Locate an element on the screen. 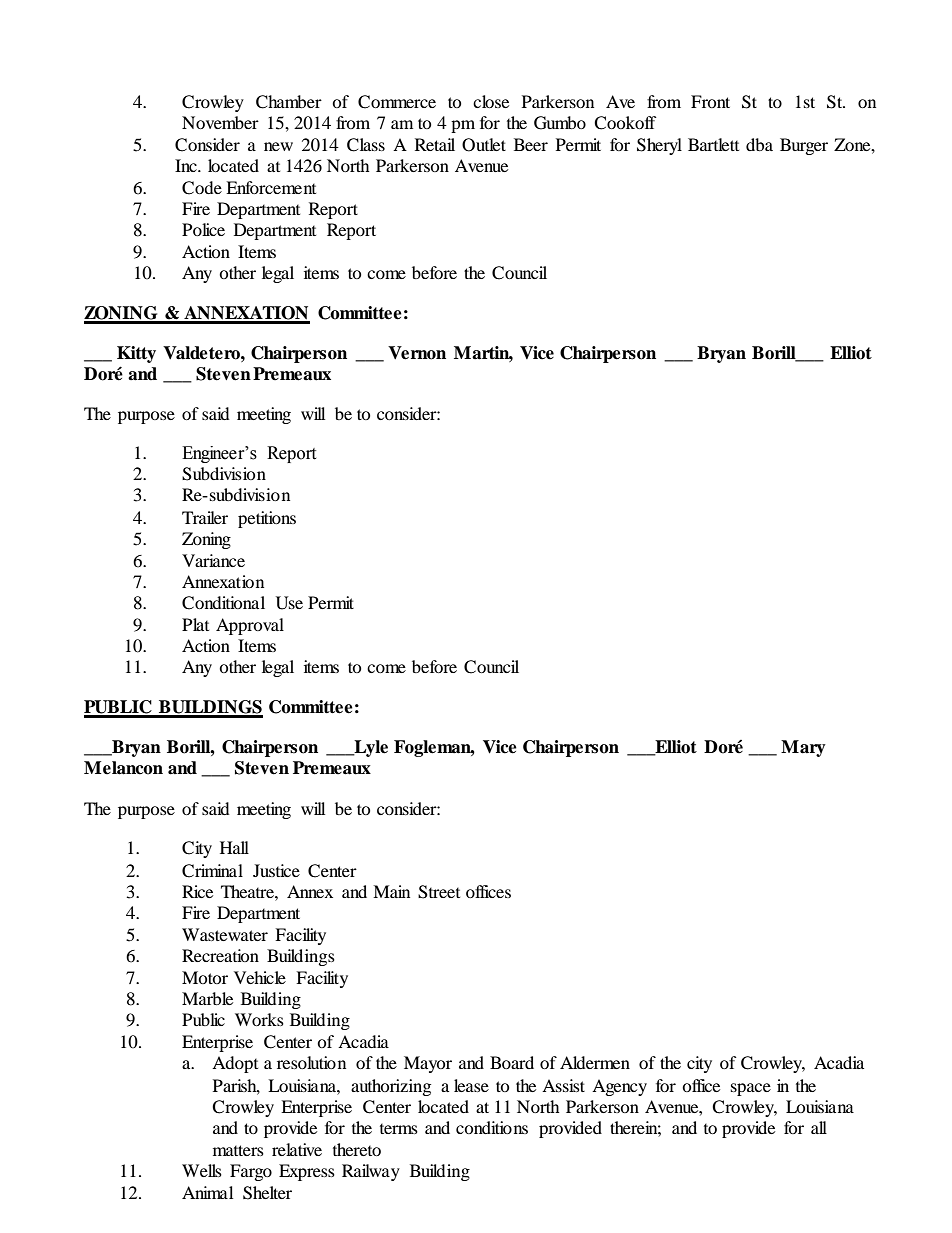 This screenshot has width=952, height=1233. Mary is located at coordinates (803, 748).
